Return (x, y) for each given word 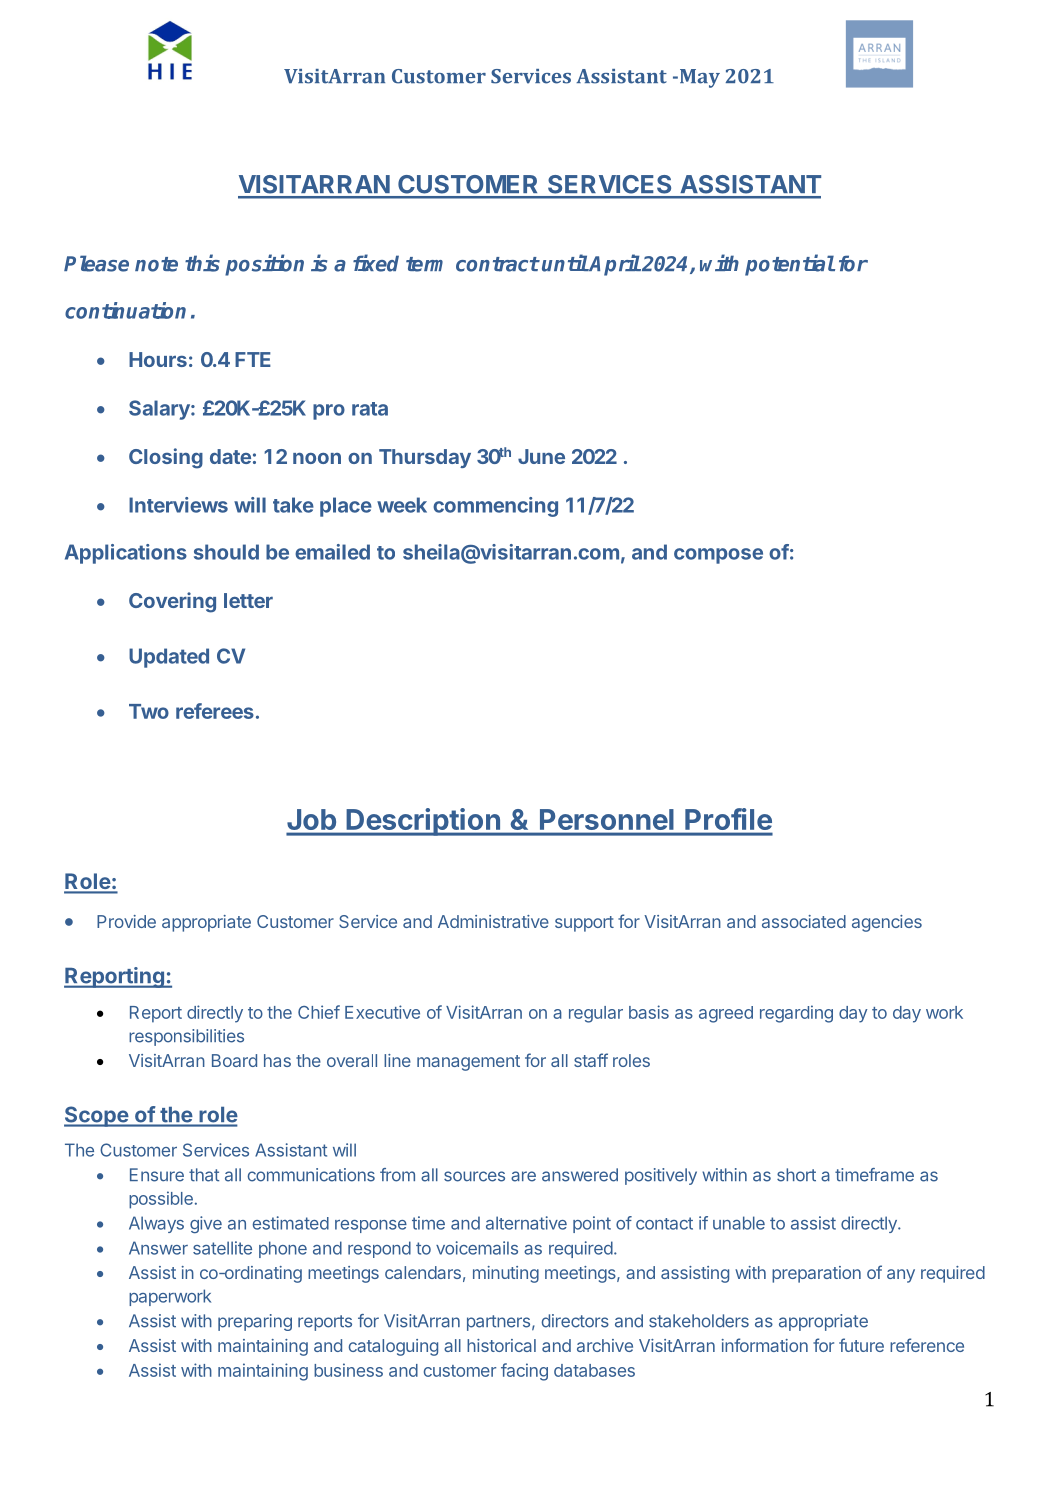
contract (497, 264)
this (202, 263)
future (861, 1345)
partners (498, 1323)
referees (215, 711)
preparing (255, 1322)
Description (423, 822)
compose (718, 556)
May (698, 78)
